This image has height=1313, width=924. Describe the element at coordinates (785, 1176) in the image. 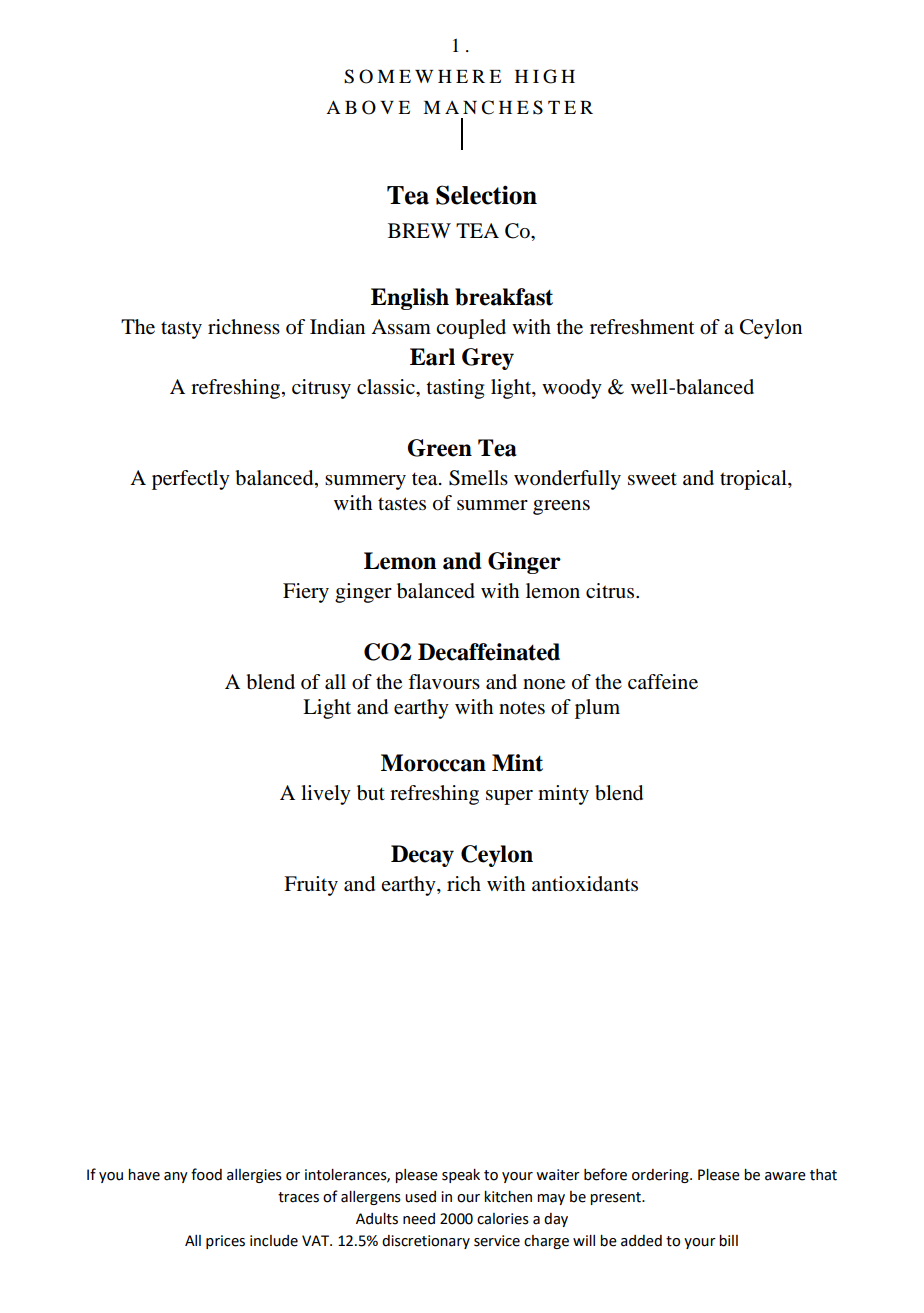

I see `aware` at that location.
